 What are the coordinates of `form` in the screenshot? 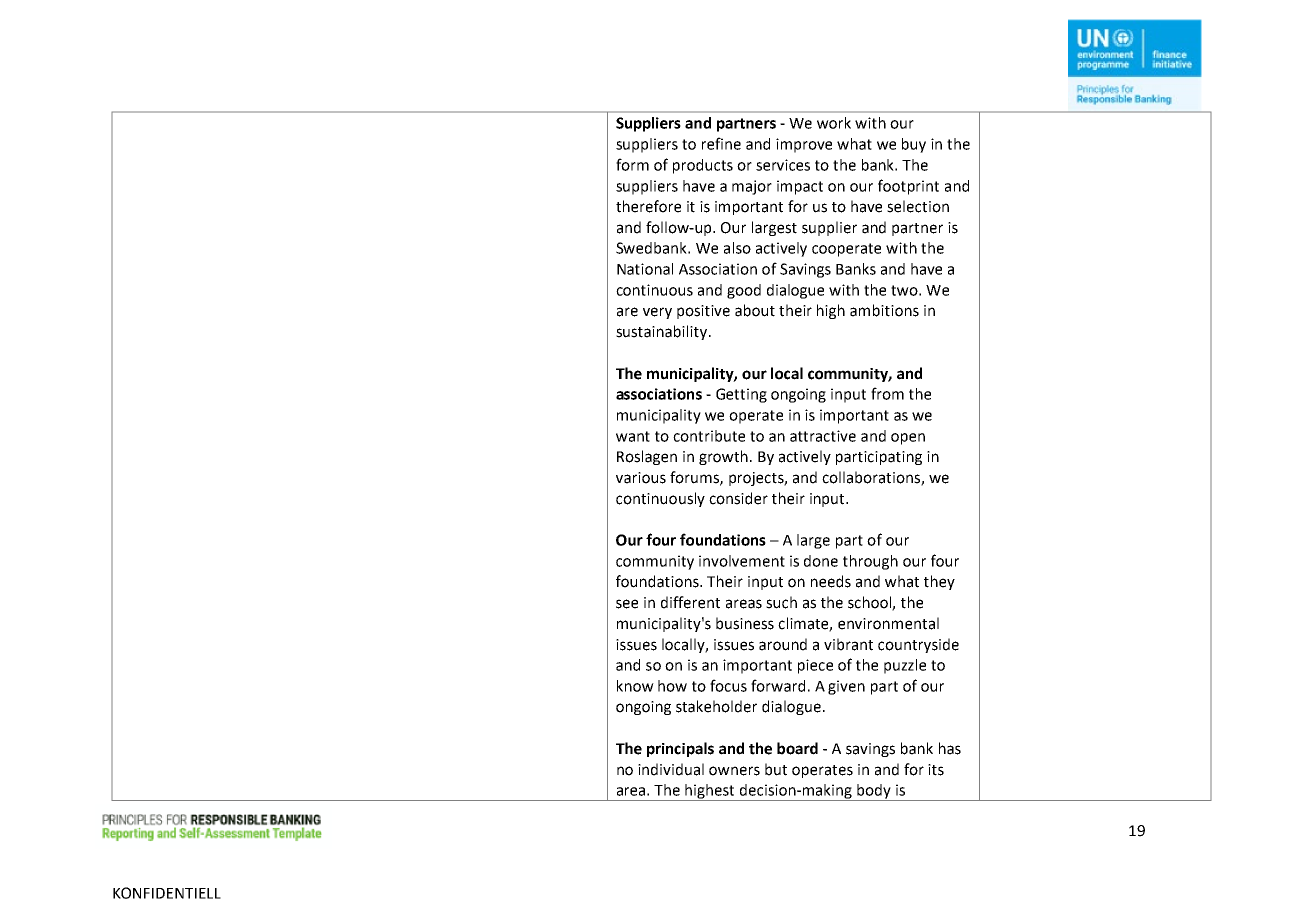 It's located at (632, 164).
